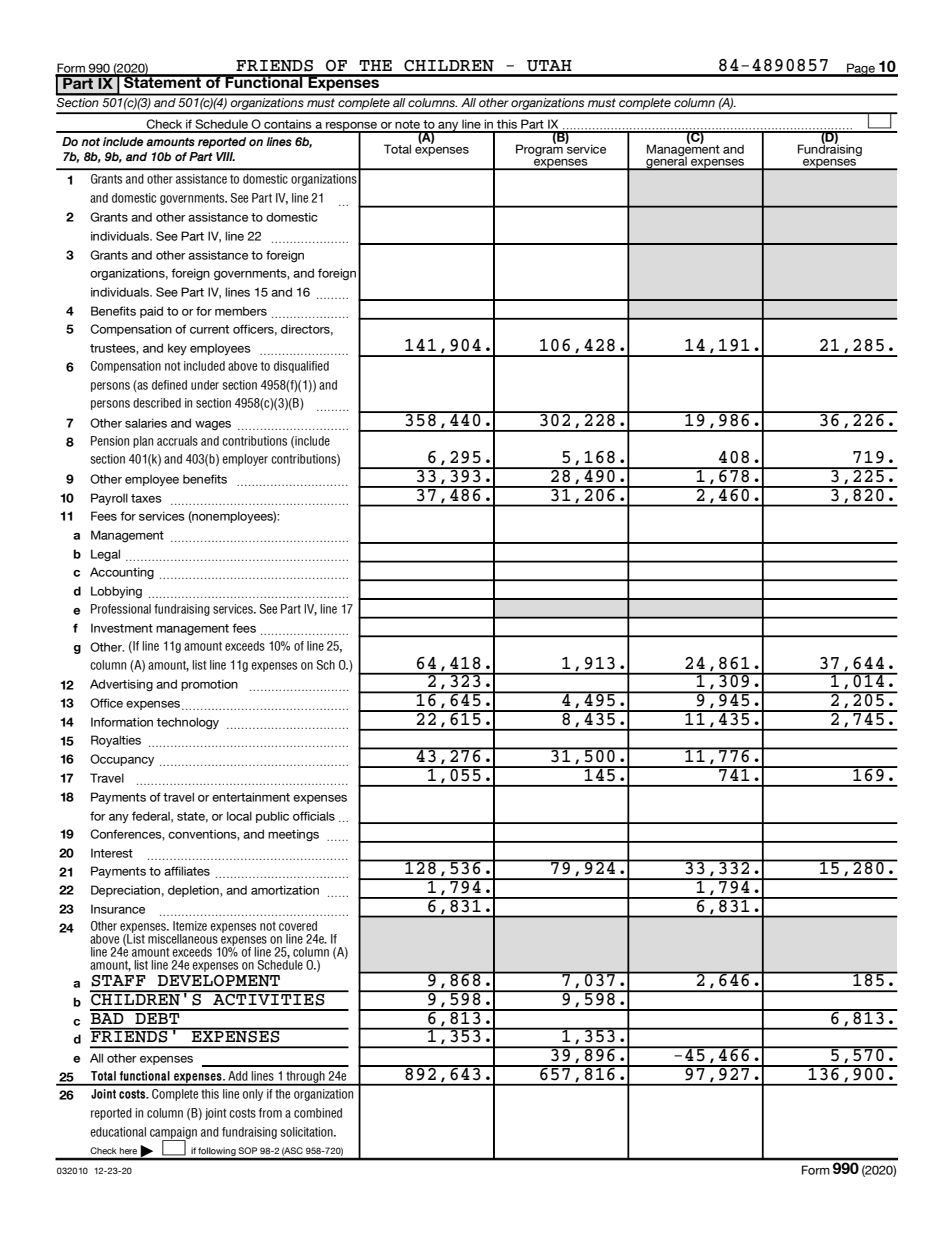 The image size is (952, 1233). Describe the element at coordinates (146, 498) in the document. I see `taxes` at that location.
